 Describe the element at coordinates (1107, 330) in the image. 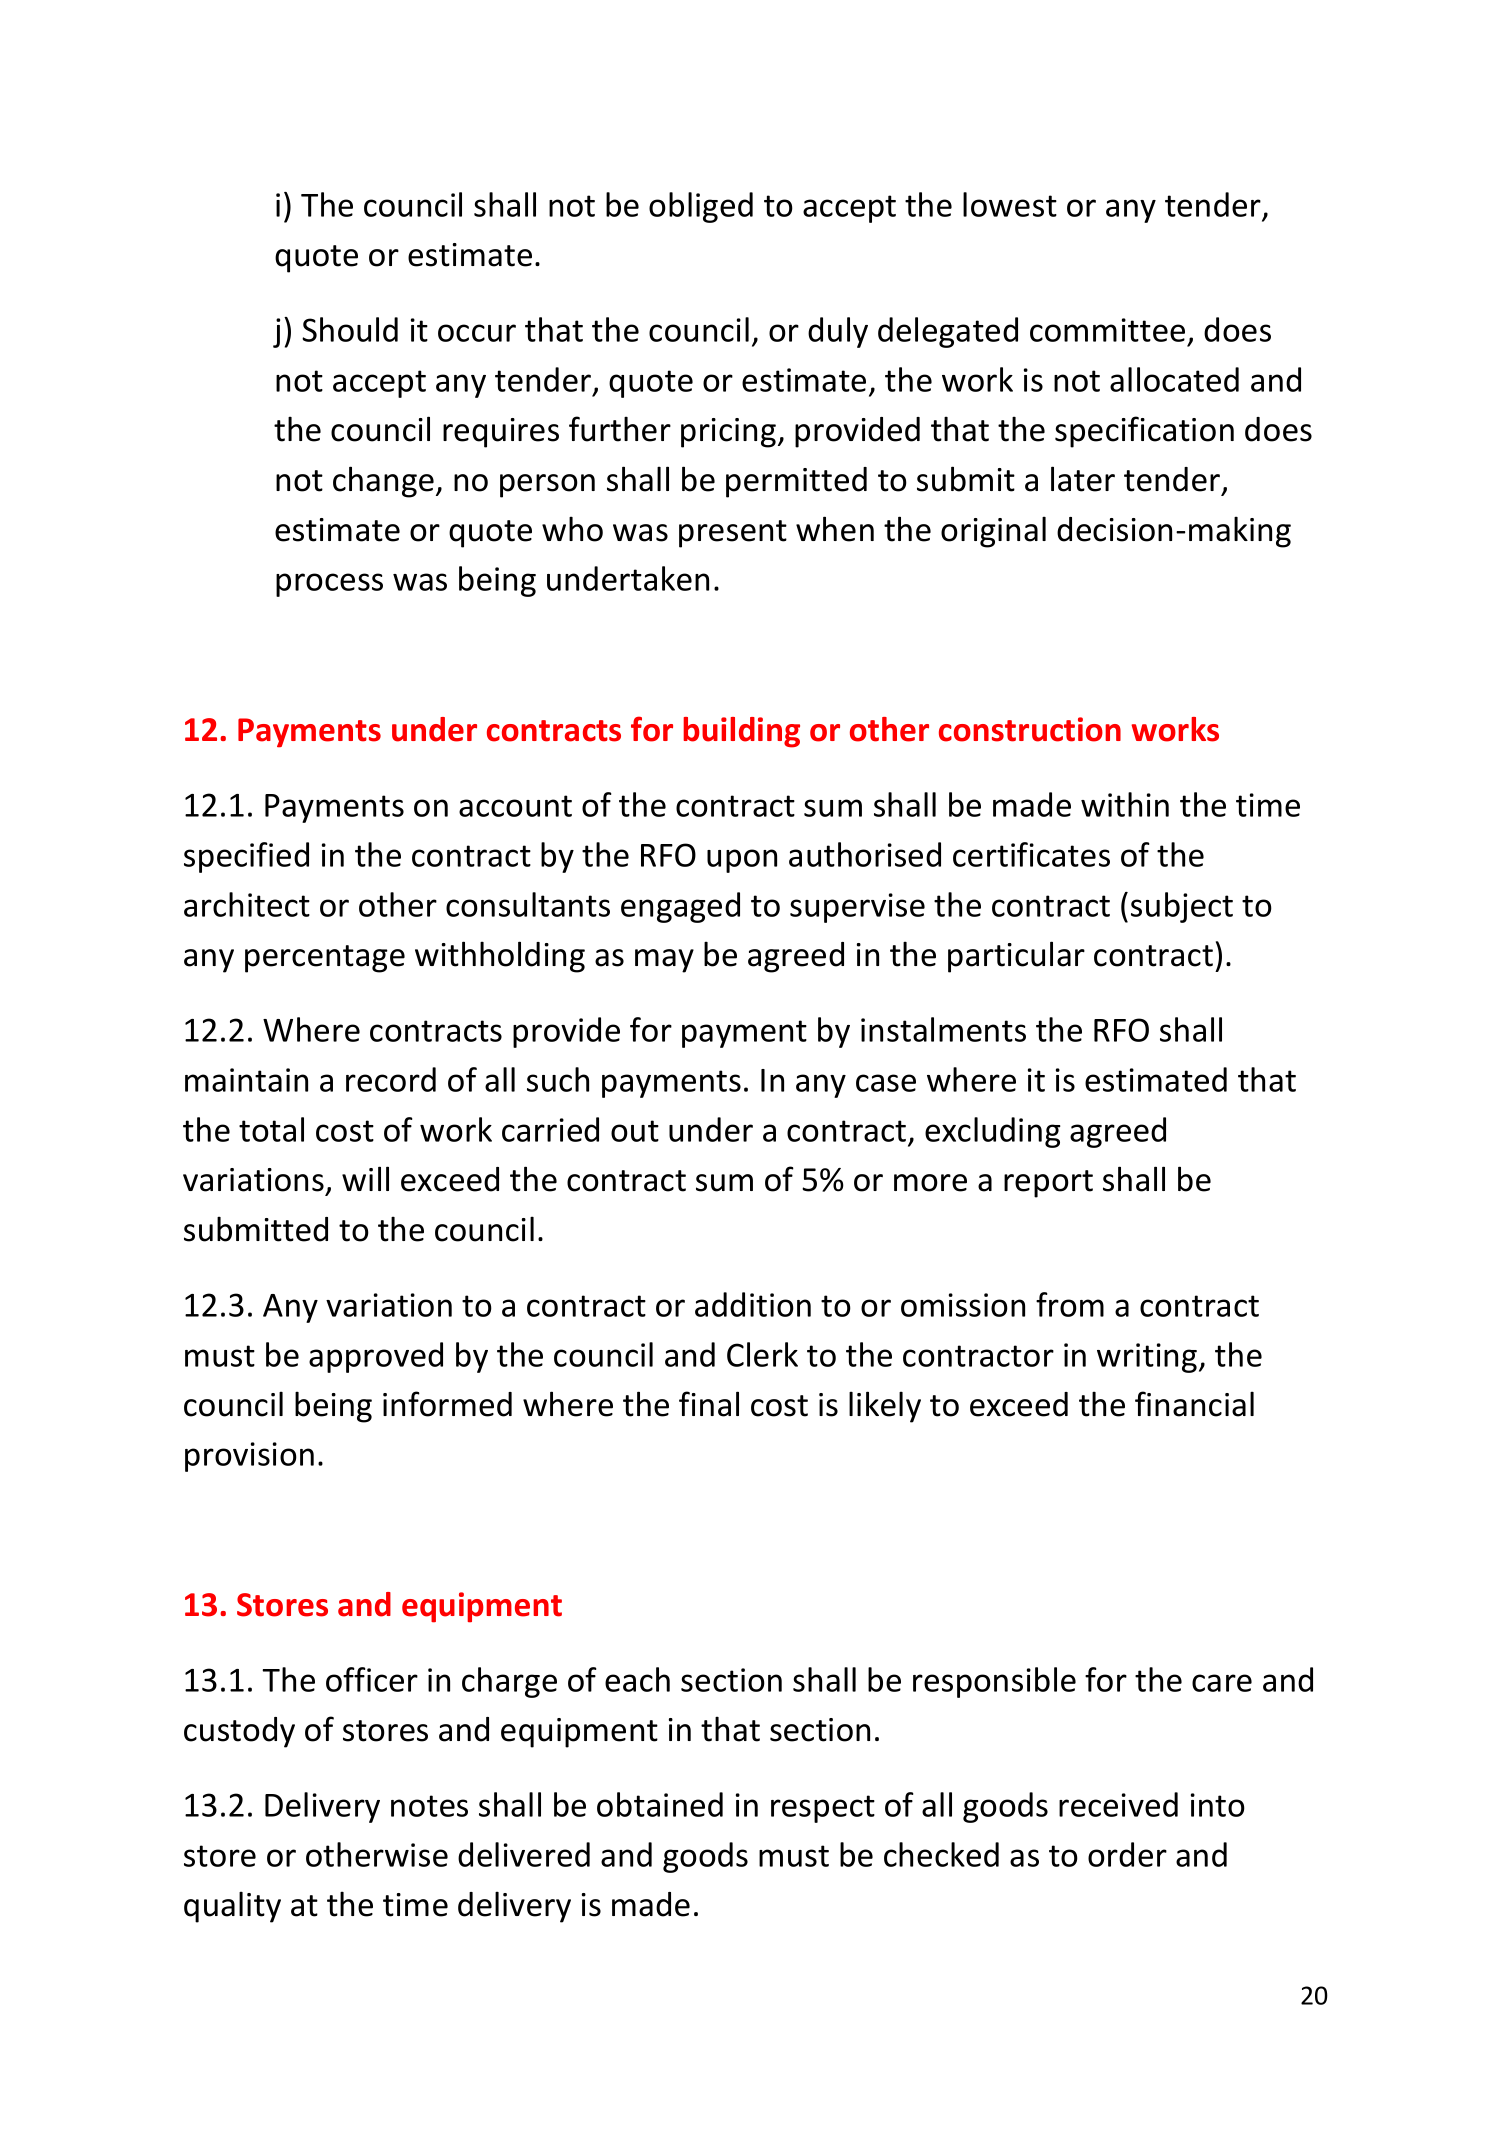

I see `committee` at that location.
